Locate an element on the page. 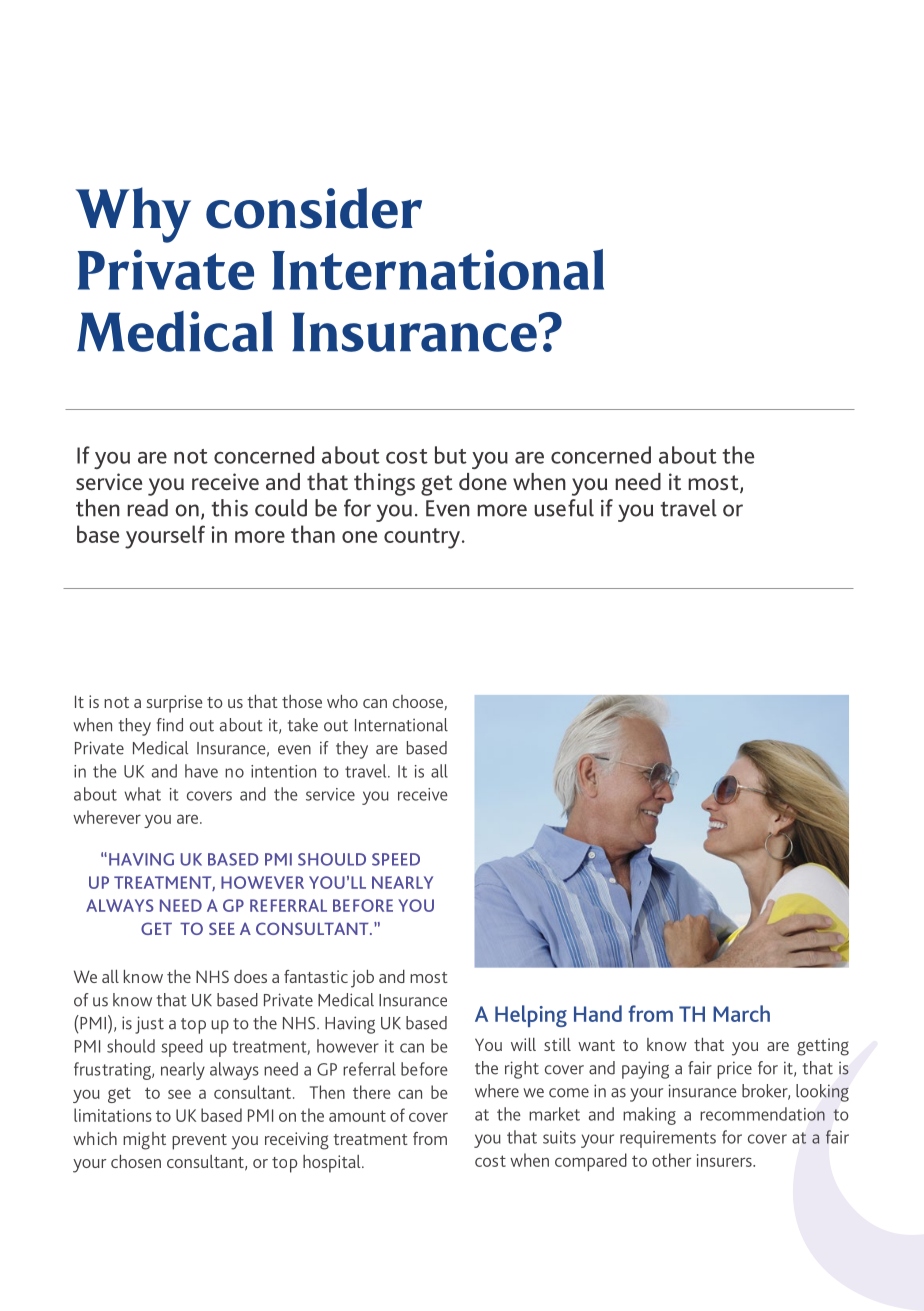  might is located at coordinates (144, 1141).
